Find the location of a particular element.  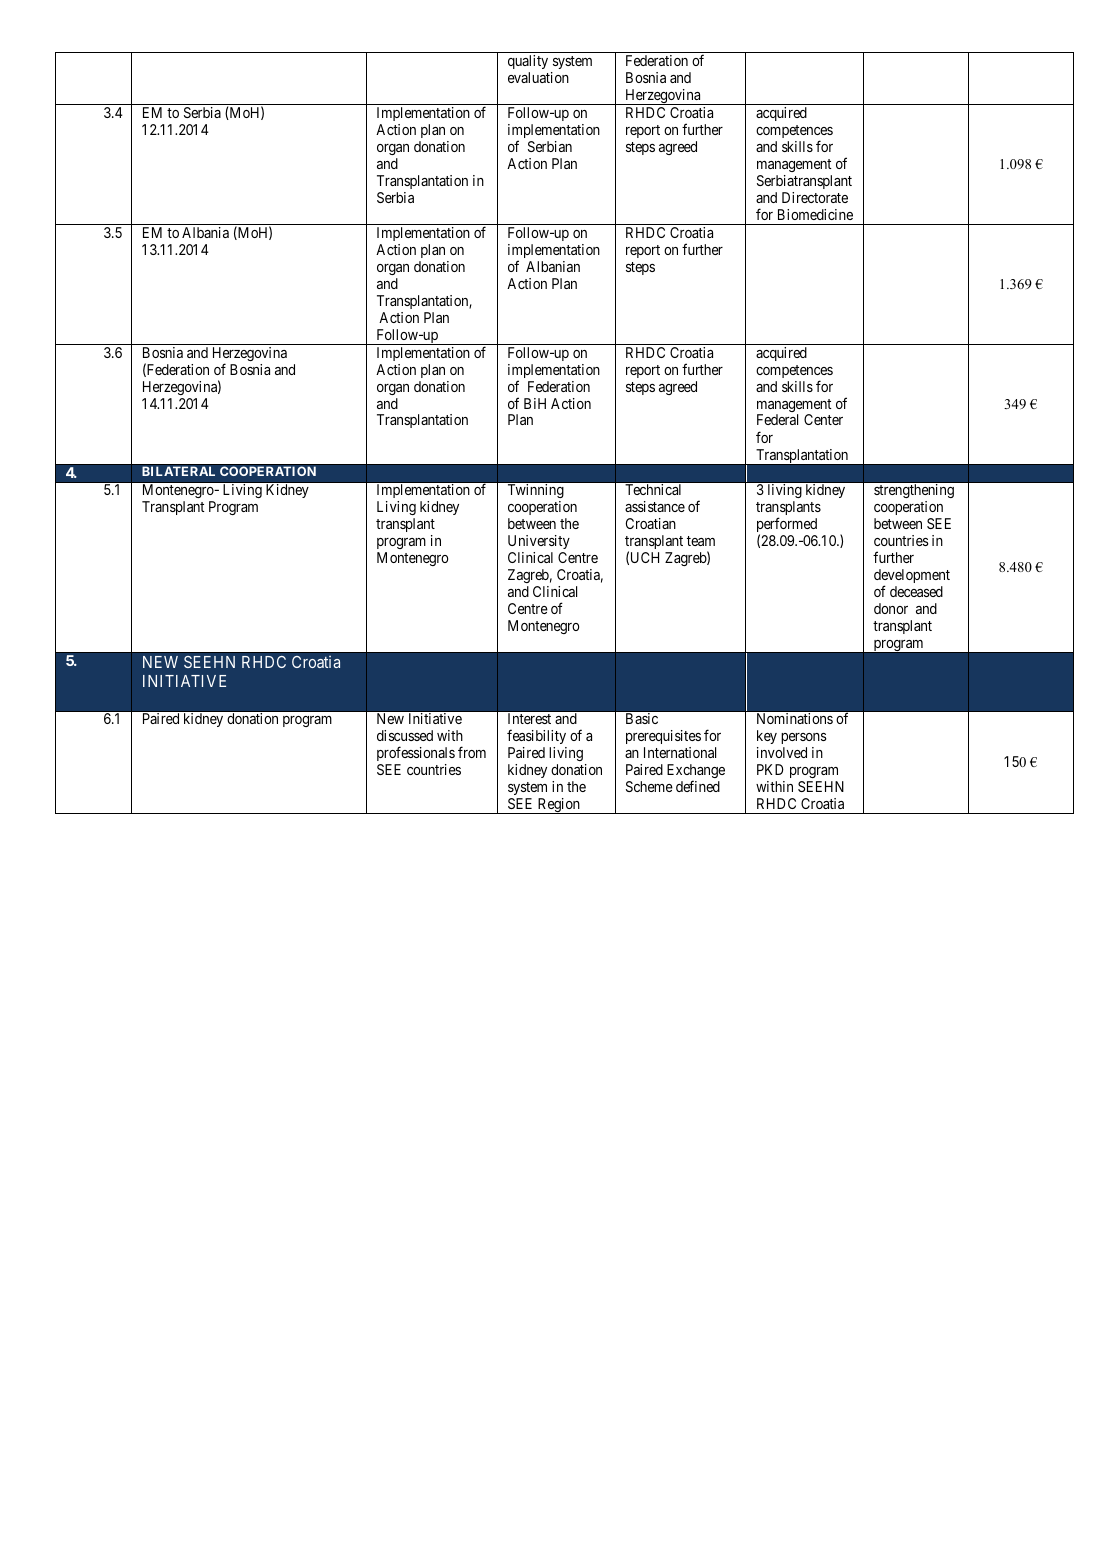

University is located at coordinates (539, 542).
